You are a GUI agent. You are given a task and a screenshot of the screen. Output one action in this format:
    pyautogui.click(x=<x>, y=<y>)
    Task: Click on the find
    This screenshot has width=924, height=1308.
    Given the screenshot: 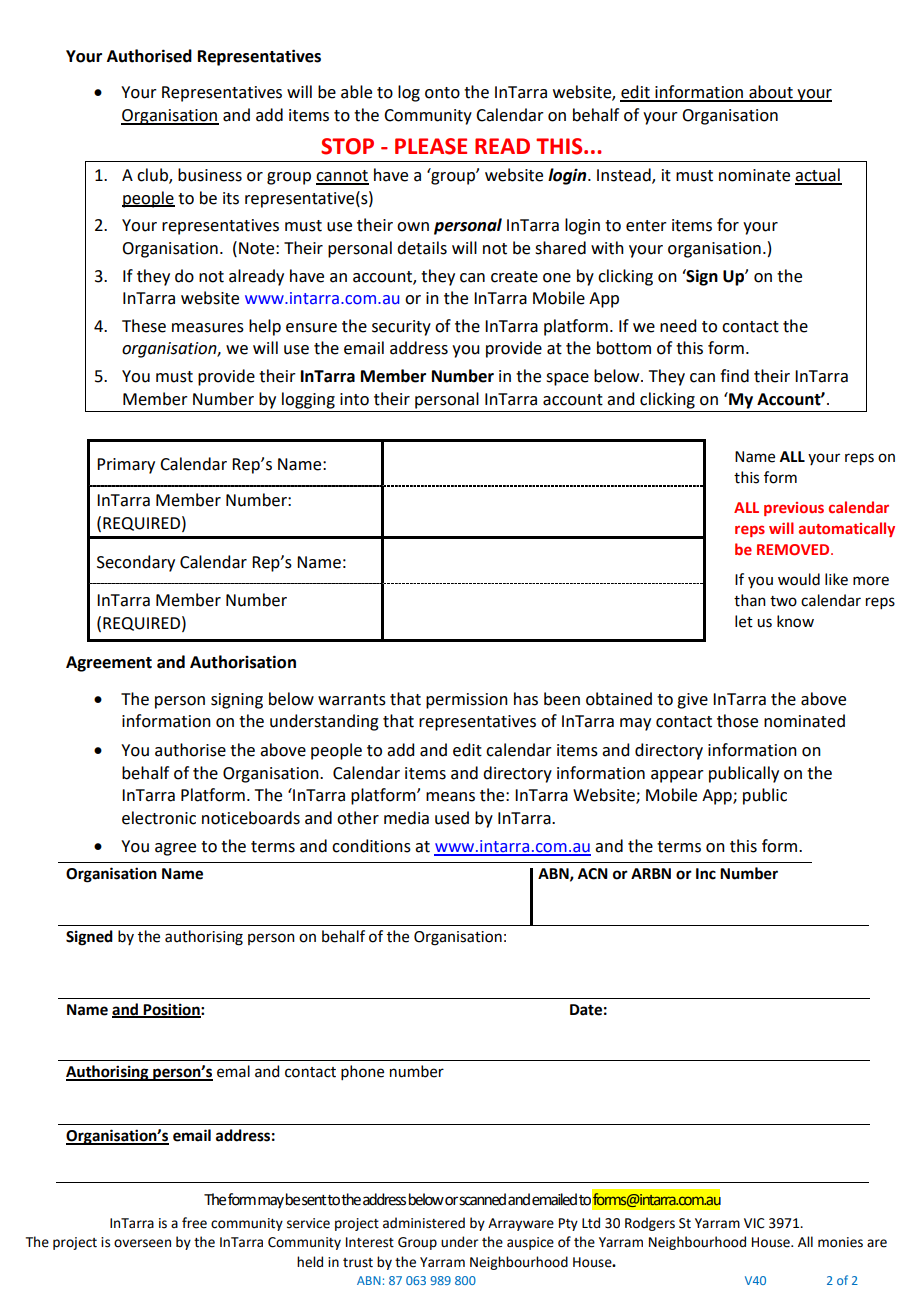 What is the action you would take?
    pyautogui.click(x=734, y=376)
